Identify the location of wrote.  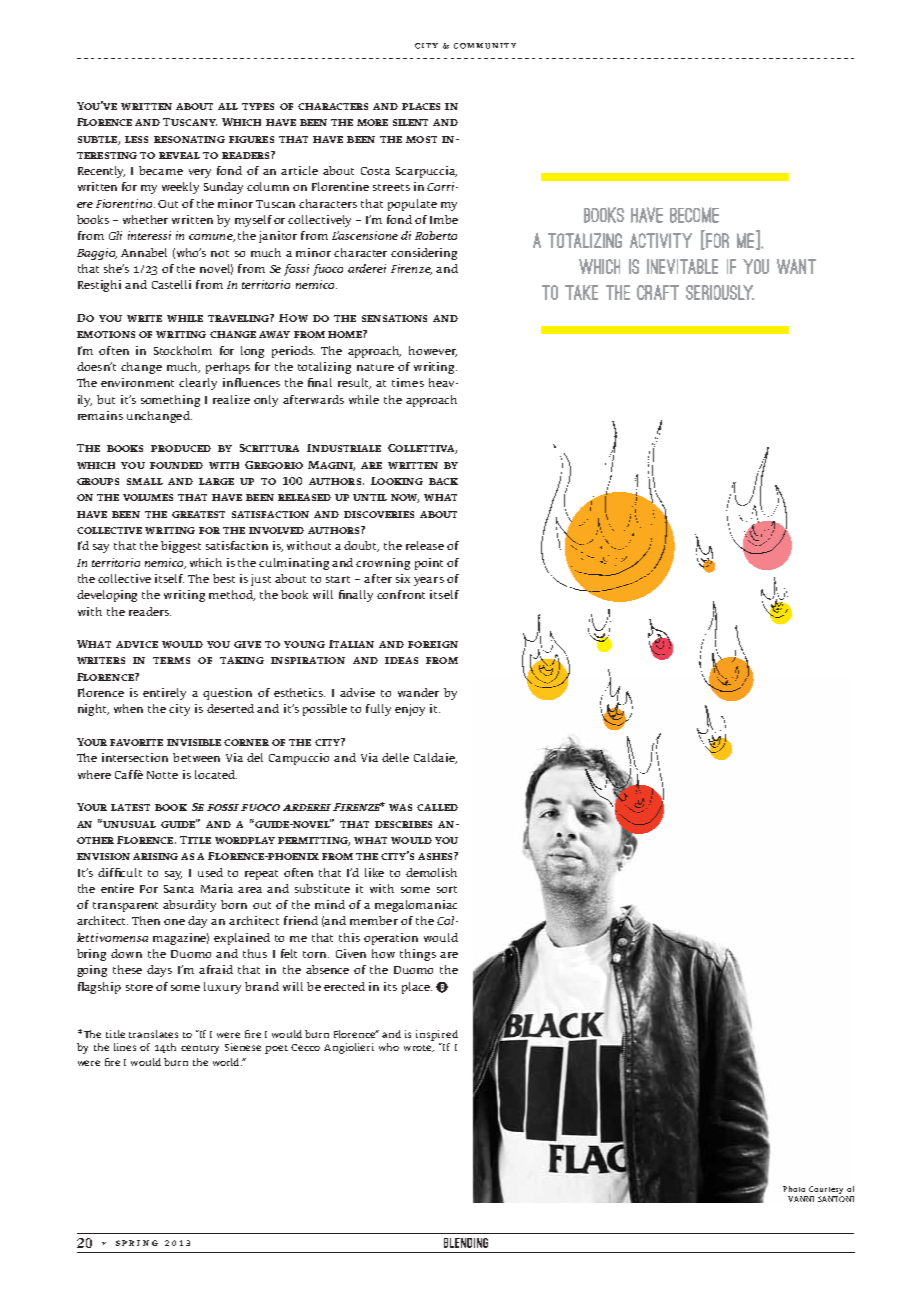
(419, 1048).
